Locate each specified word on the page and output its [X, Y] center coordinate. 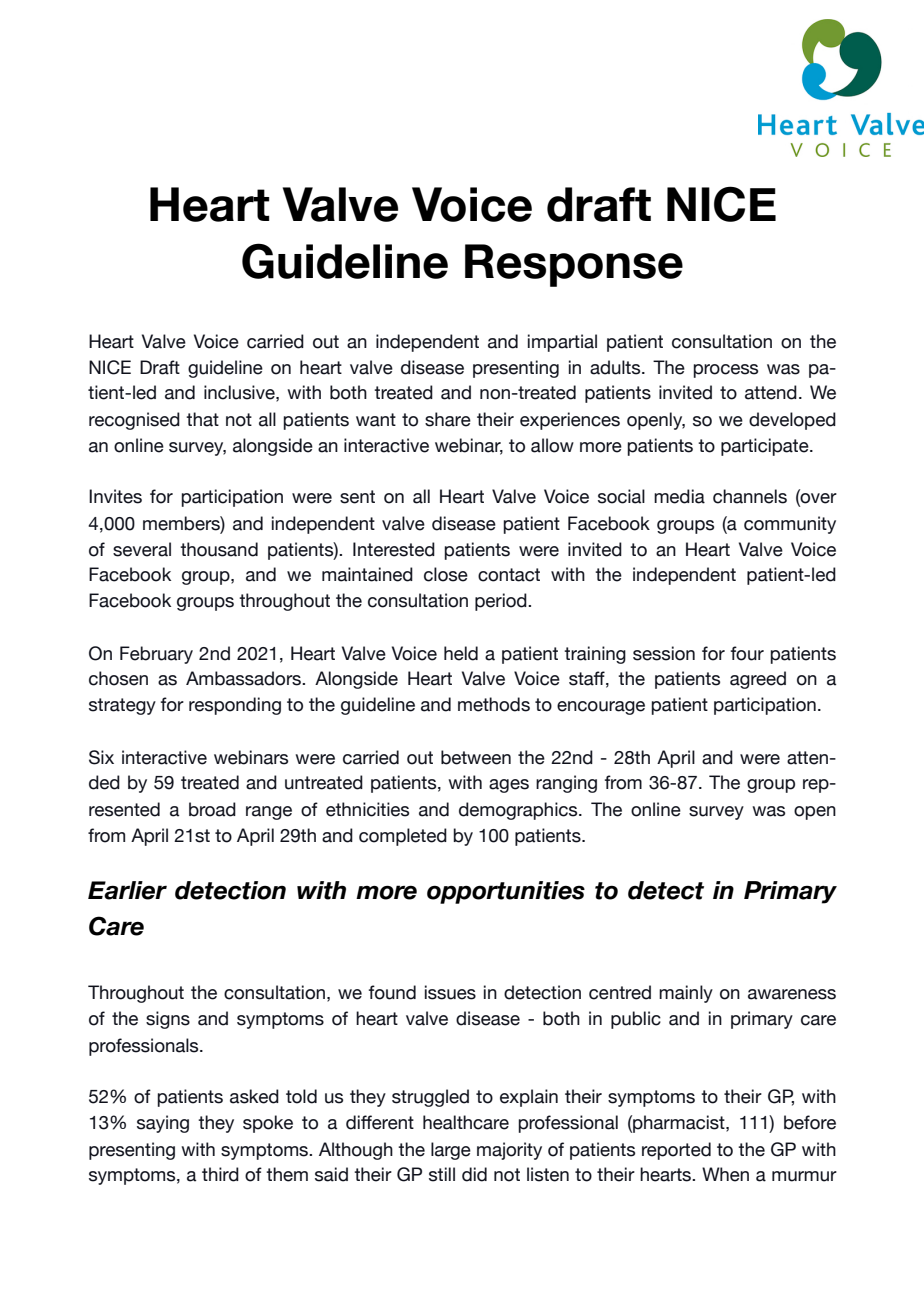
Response [574, 265]
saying [163, 1124]
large [451, 1151]
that [202, 419]
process [725, 371]
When [725, 1174]
